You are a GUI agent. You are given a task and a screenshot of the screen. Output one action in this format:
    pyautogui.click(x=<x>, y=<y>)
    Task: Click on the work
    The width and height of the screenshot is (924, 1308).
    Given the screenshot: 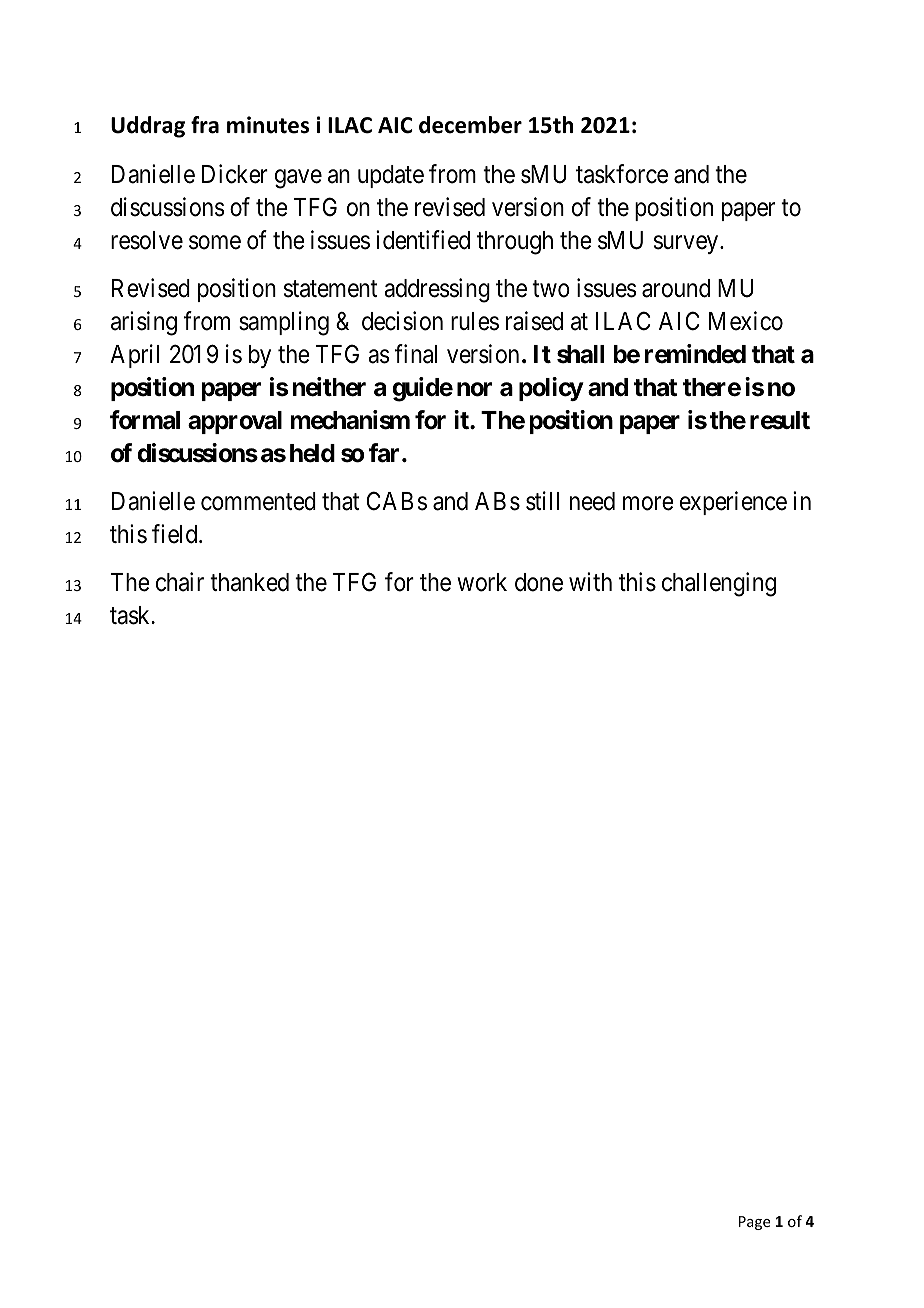 What is the action you would take?
    pyautogui.click(x=482, y=582)
